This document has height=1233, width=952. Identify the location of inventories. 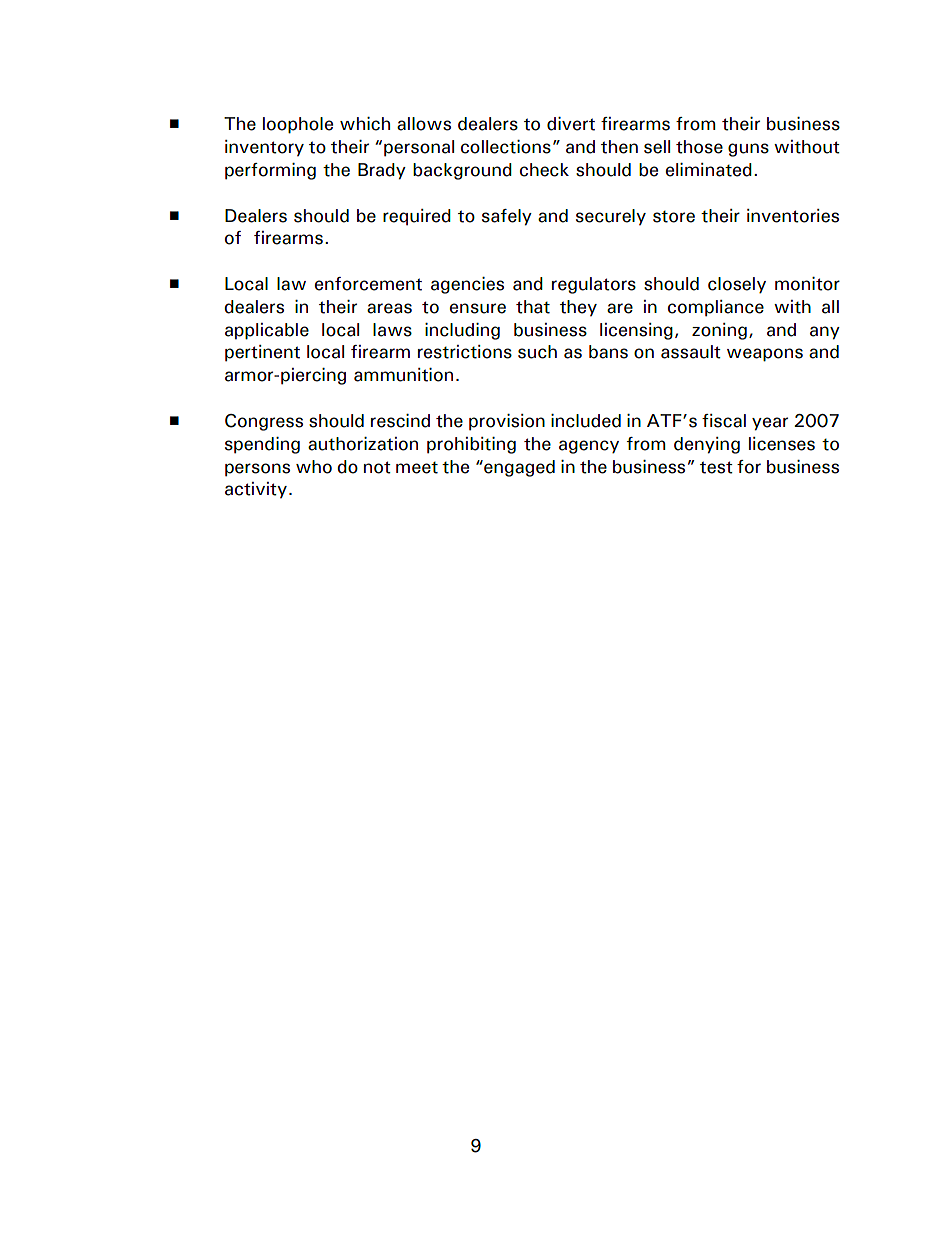
(793, 216).
